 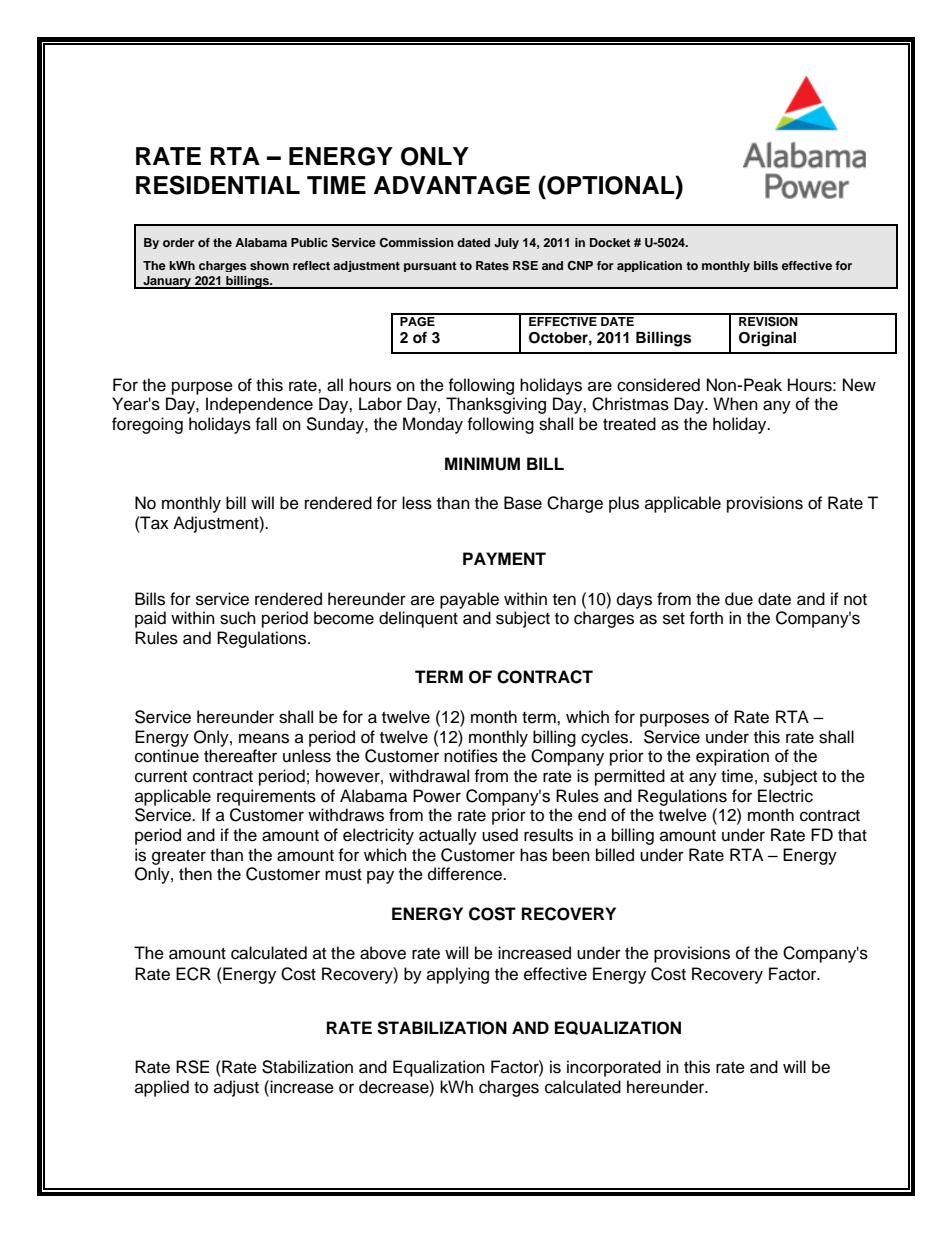 I want to click on RESIDENTIAL, so click(x=218, y=185).
